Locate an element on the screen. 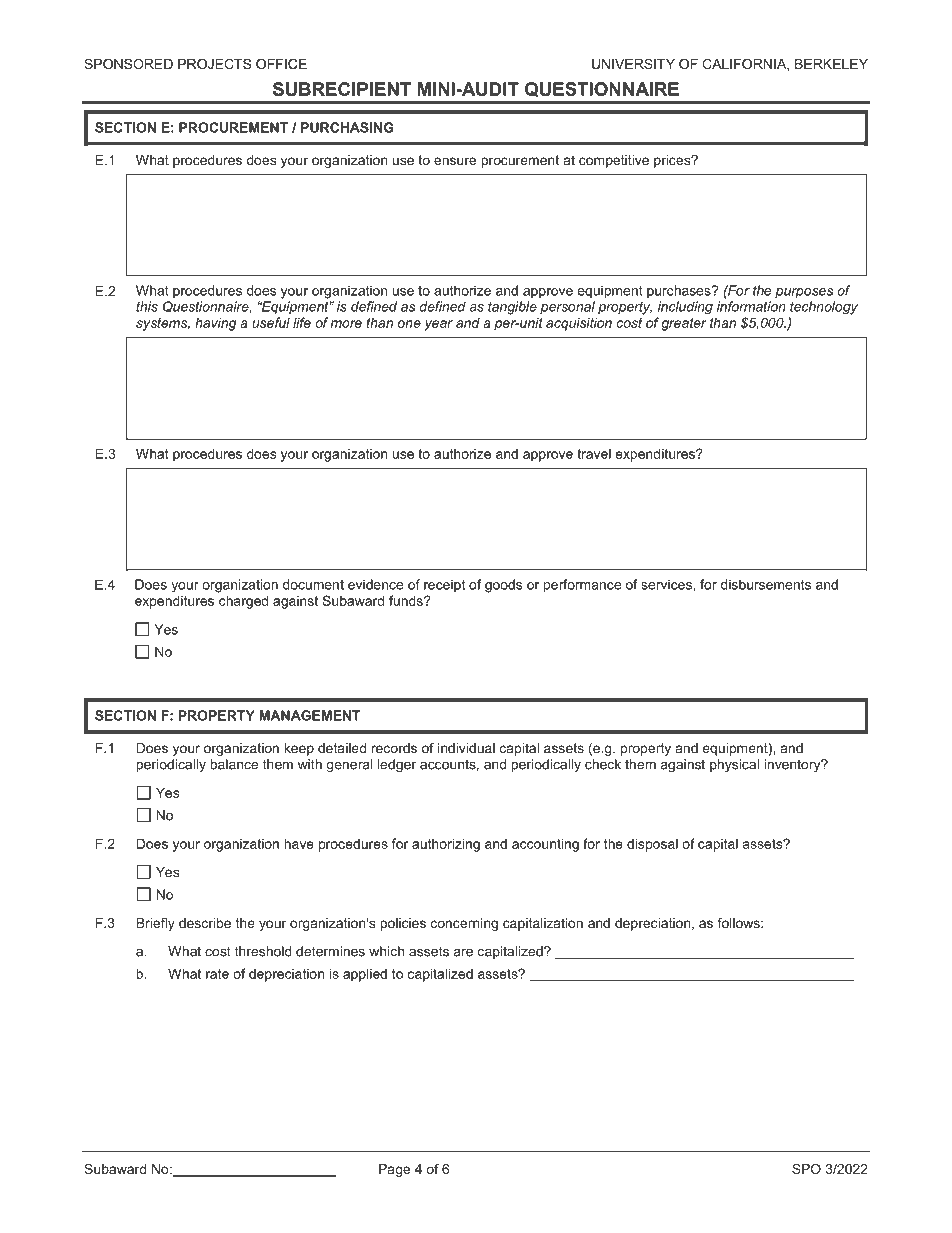  are is located at coordinates (463, 953).
